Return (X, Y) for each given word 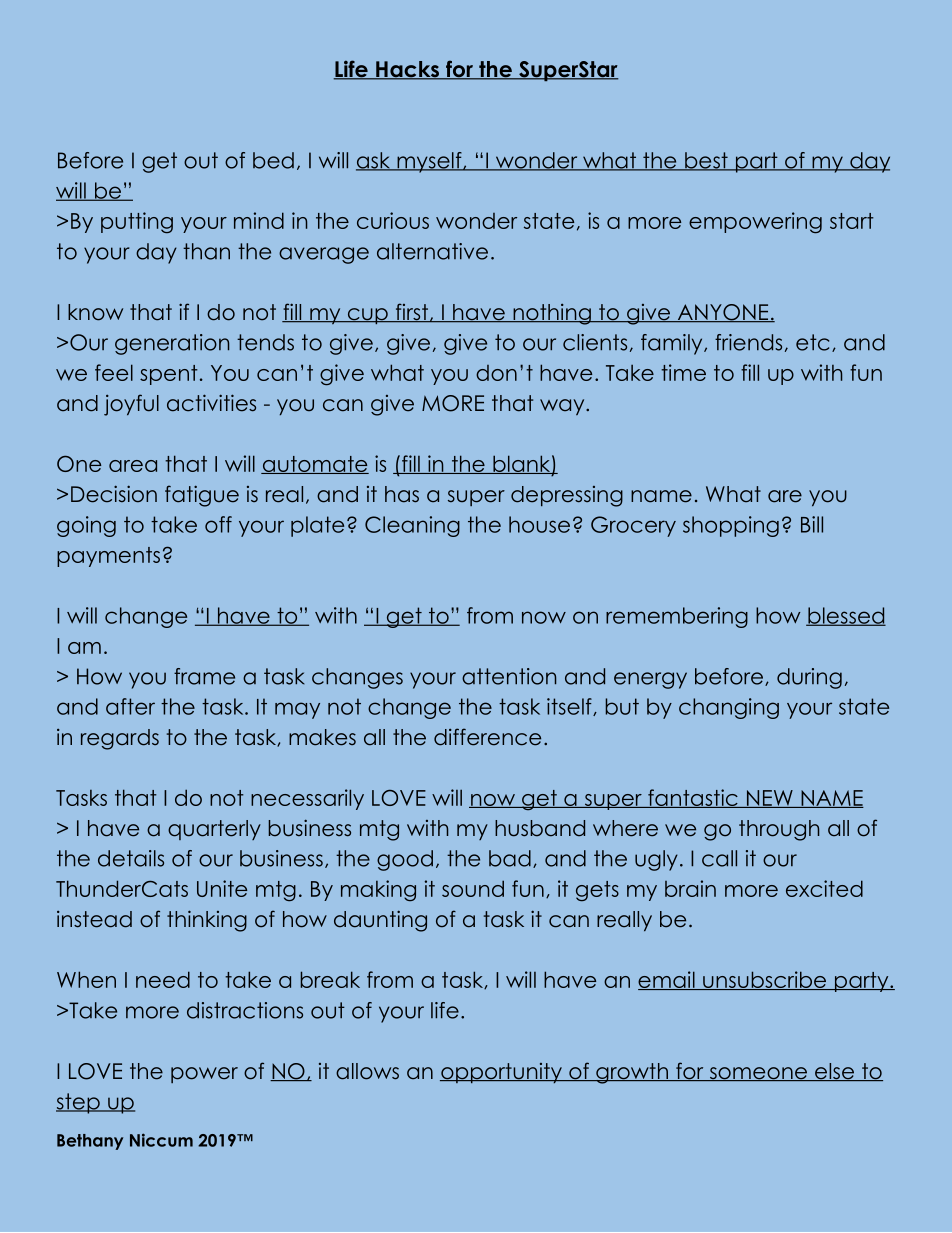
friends (748, 342)
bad (510, 858)
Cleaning (412, 526)
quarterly (214, 830)
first (411, 313)
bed (273, 160)
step (79, 1103)
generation (172, 344)
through (779, 830)
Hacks (408, 70)
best (706, 161)
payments (108, 557)
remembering (677, 617)
